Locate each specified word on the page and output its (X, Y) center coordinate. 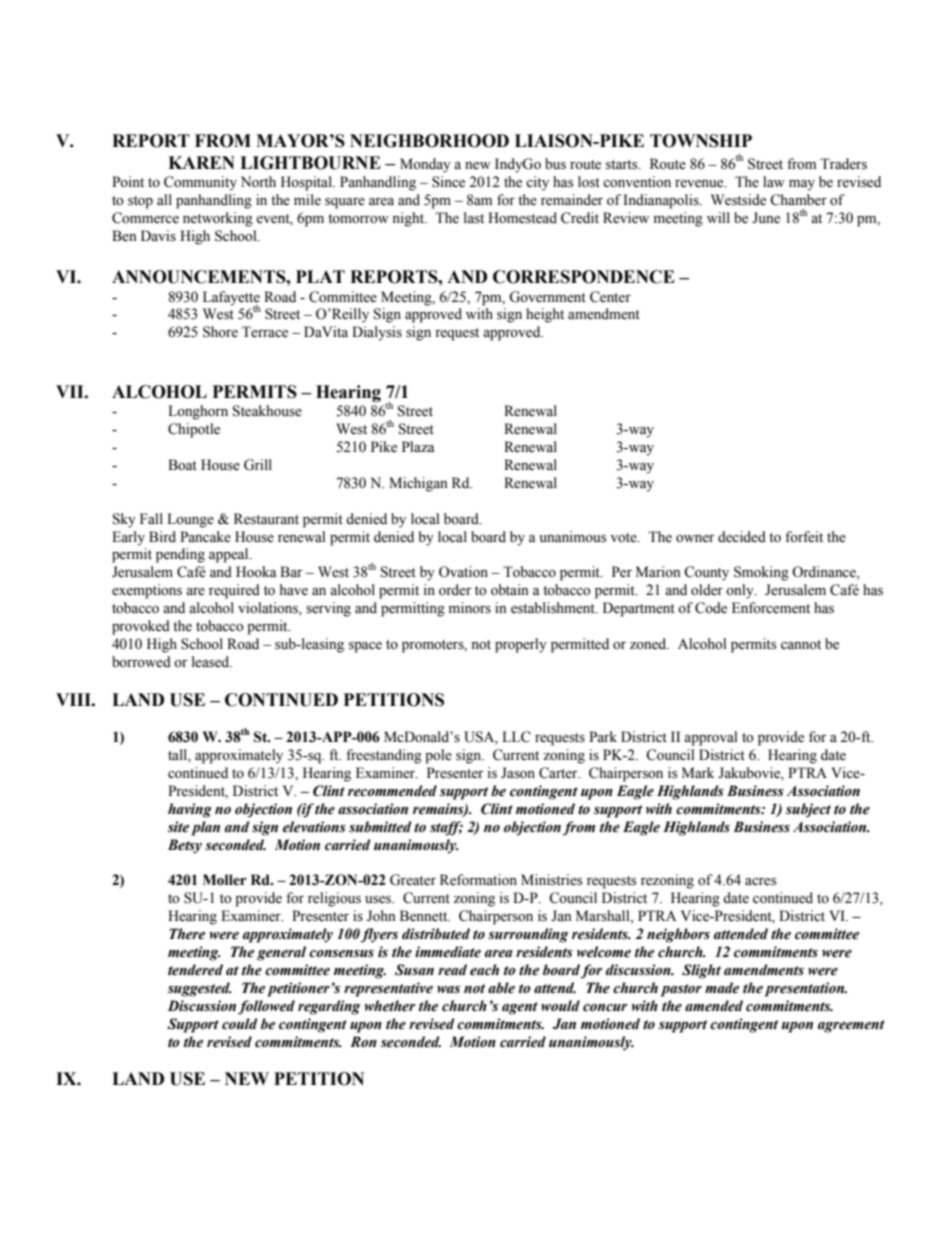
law (774, 181)
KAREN (201, 162)
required (234, 591)
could (239, 1024)
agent (520, 1008)
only (741, 591)
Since (448, 182)
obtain (510, 590)
